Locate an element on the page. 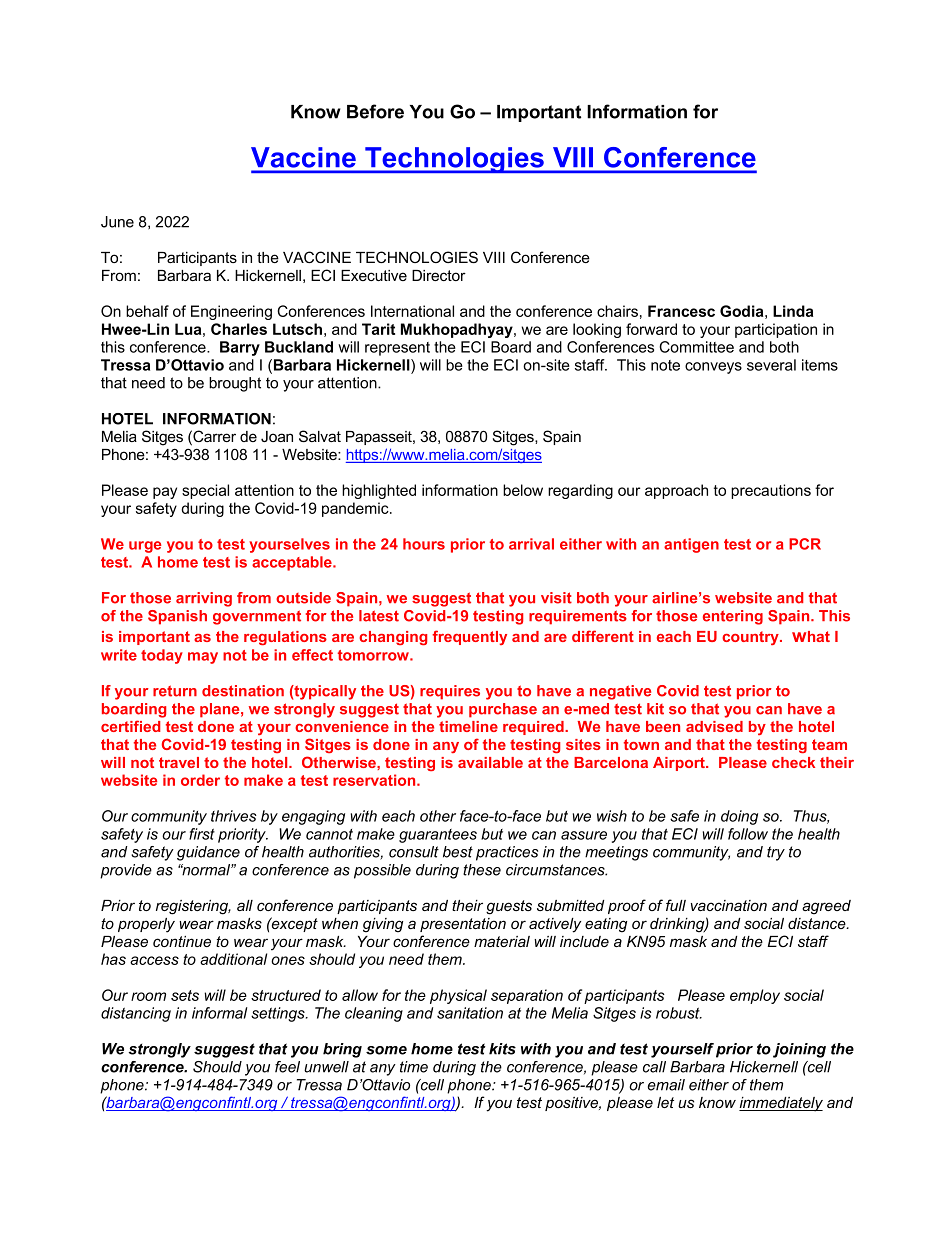 Image resolution: width=952 pixels, height=1233 pixels. June is located at coordinates (117, 222).
